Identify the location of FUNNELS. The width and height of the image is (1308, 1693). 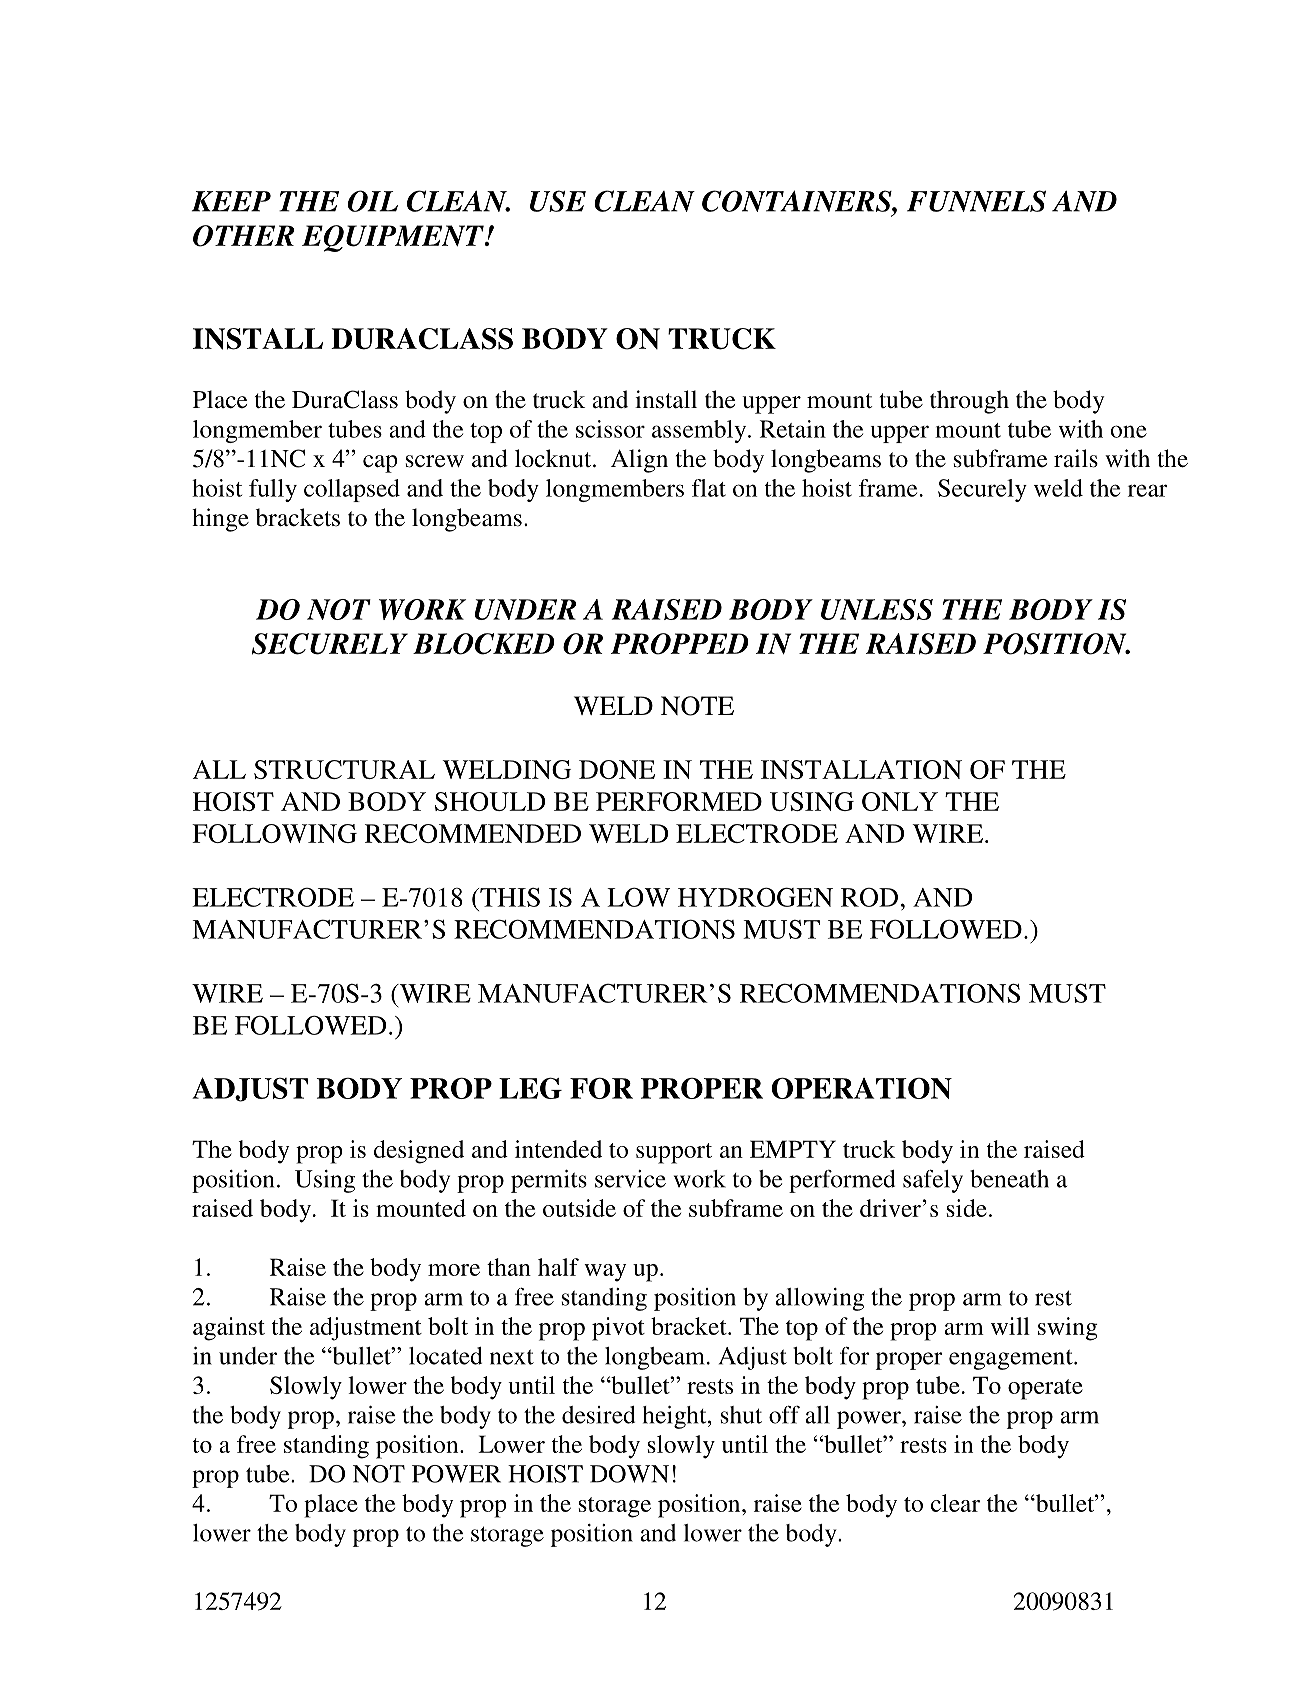
(976, 201).
